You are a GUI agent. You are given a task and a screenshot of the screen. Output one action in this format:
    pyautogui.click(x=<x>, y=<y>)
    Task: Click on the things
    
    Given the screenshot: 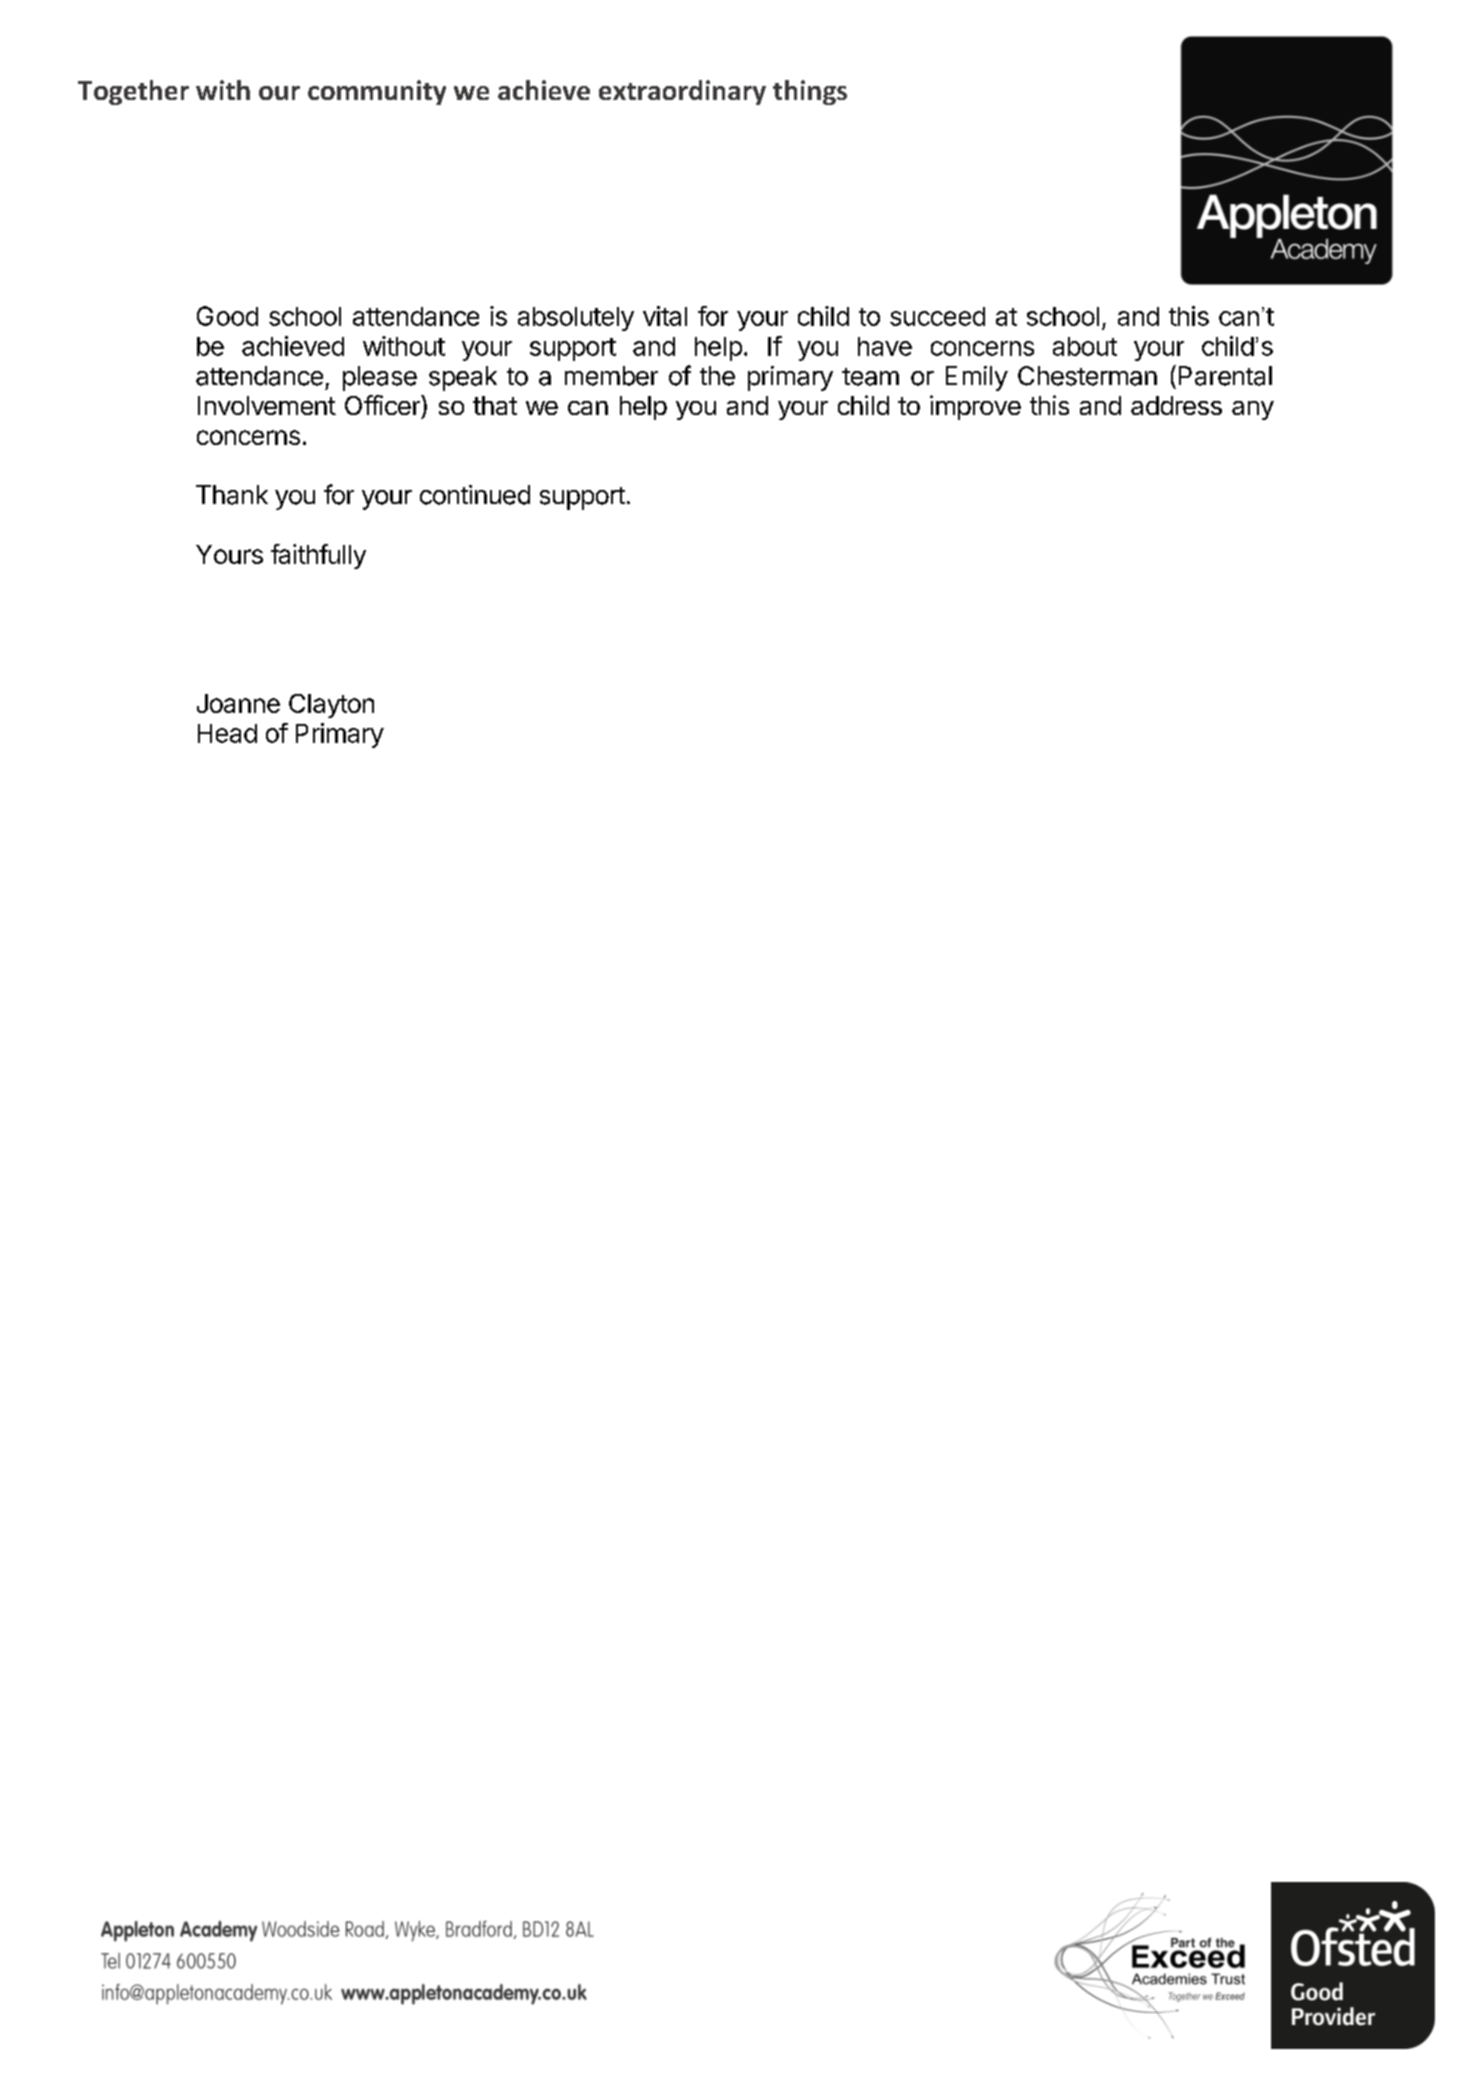 What is the action you would take?
    pyautogui.click(x=810, y=92)
